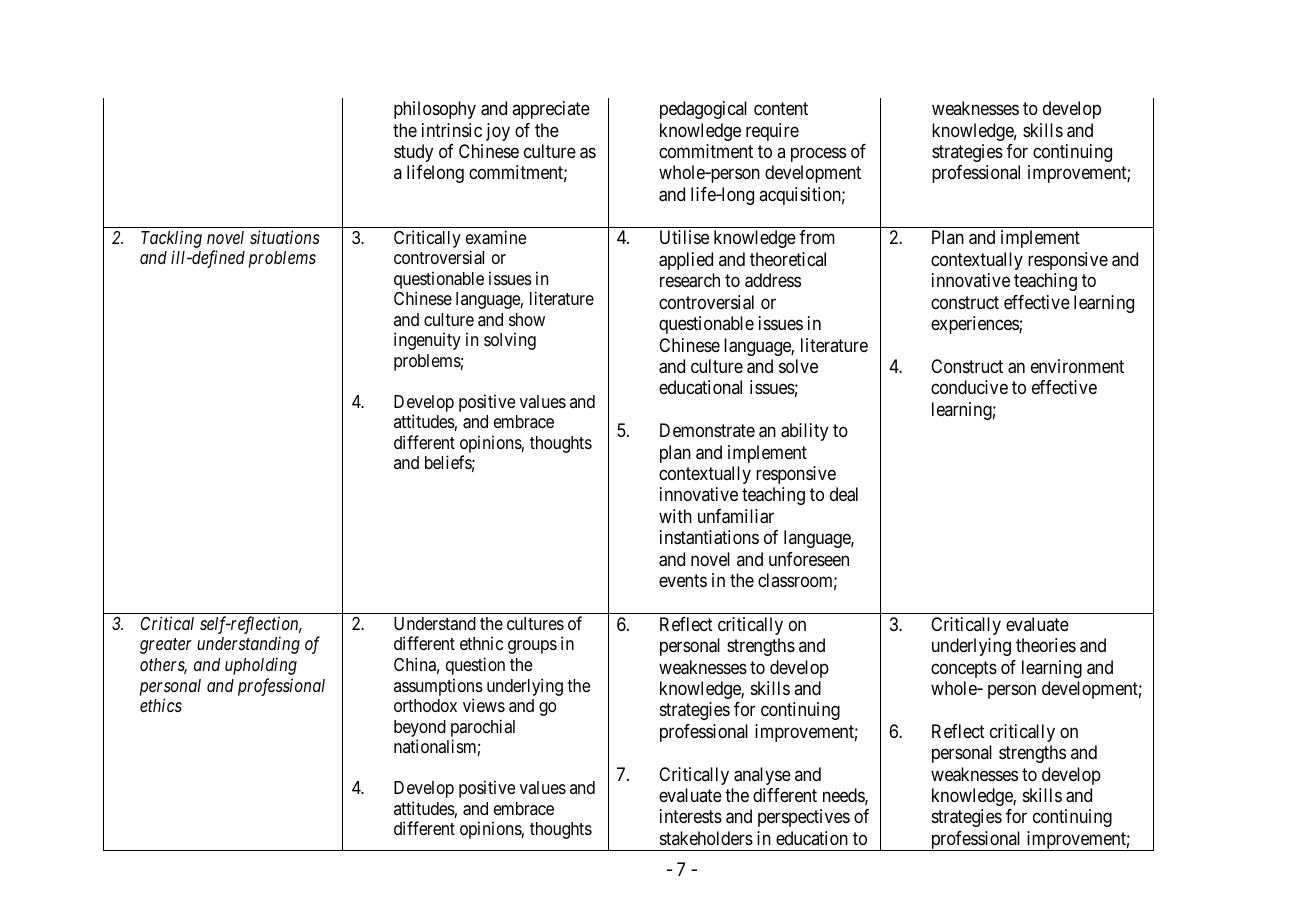 The image size is (1307, 924). Describe the element at coordinates (818, 154) in the document. I see `process` at that location.
